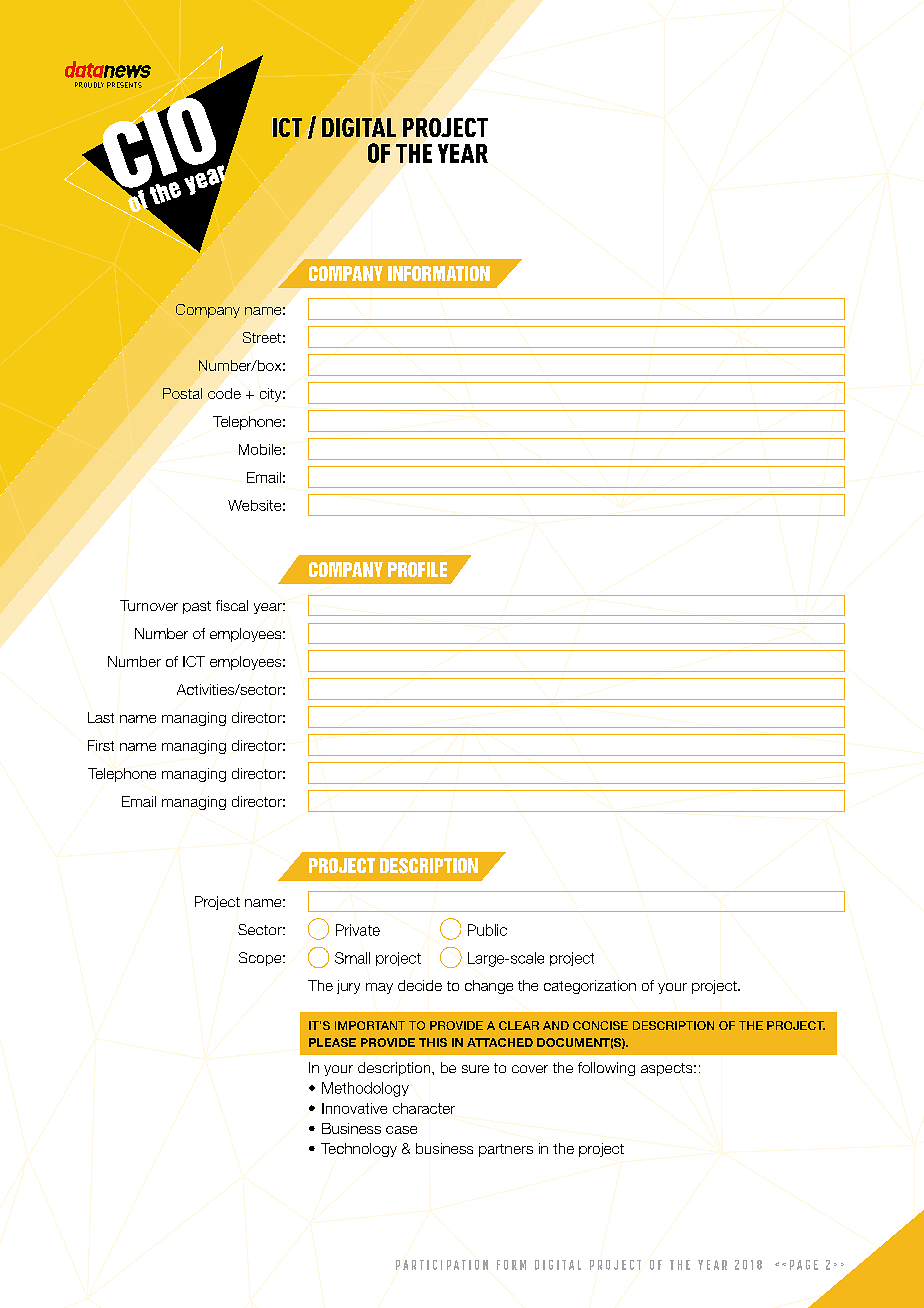  Describe the element at coordinates (224, 393) in the screenshot. I see `code` at that location.
